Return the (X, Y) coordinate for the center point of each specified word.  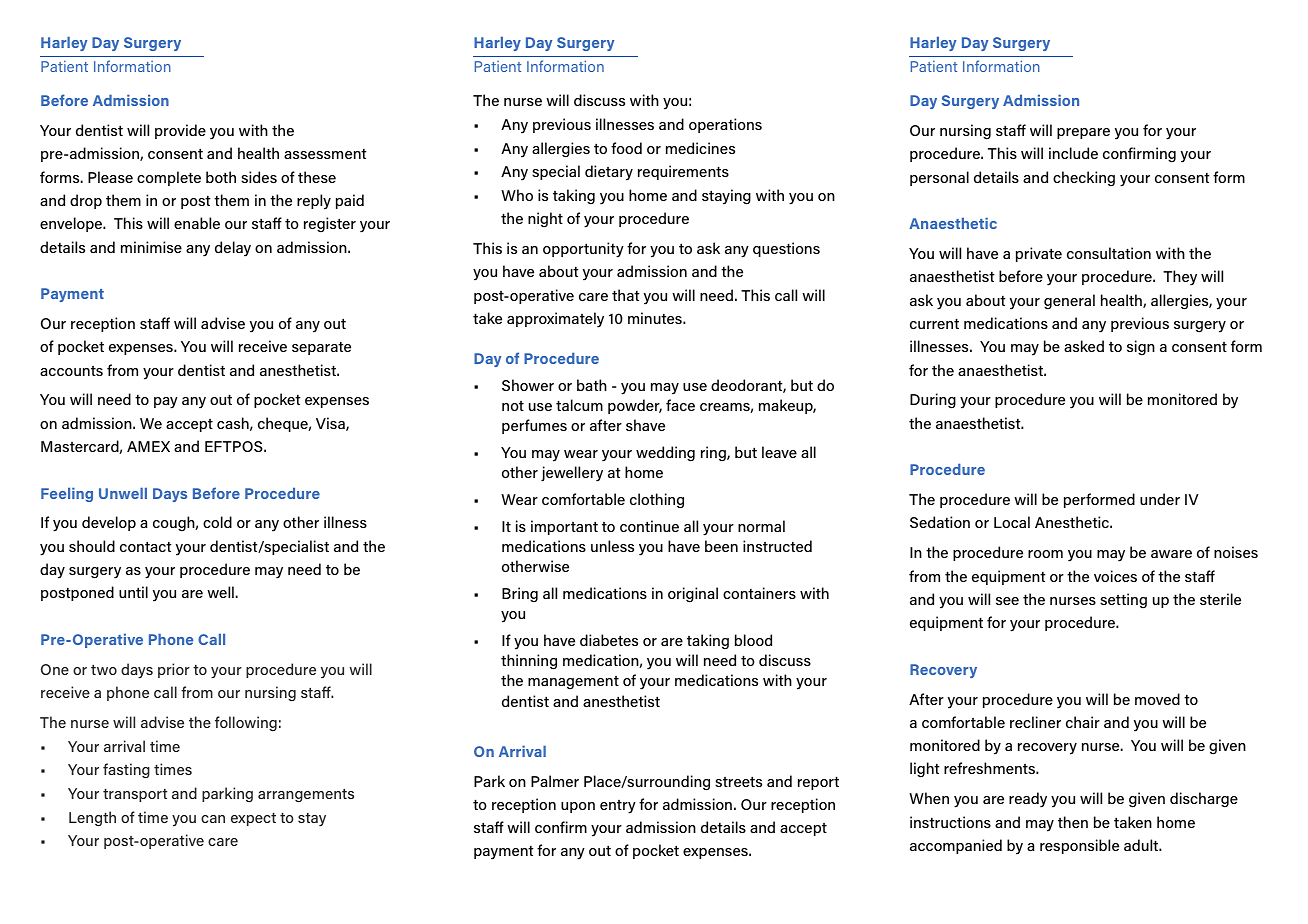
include (1073, 153)
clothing (657, 501)
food (626, 148)
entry (618, 807)
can (213, 819)
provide (180, 131)
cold (217, 522)
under (1160, 499)
